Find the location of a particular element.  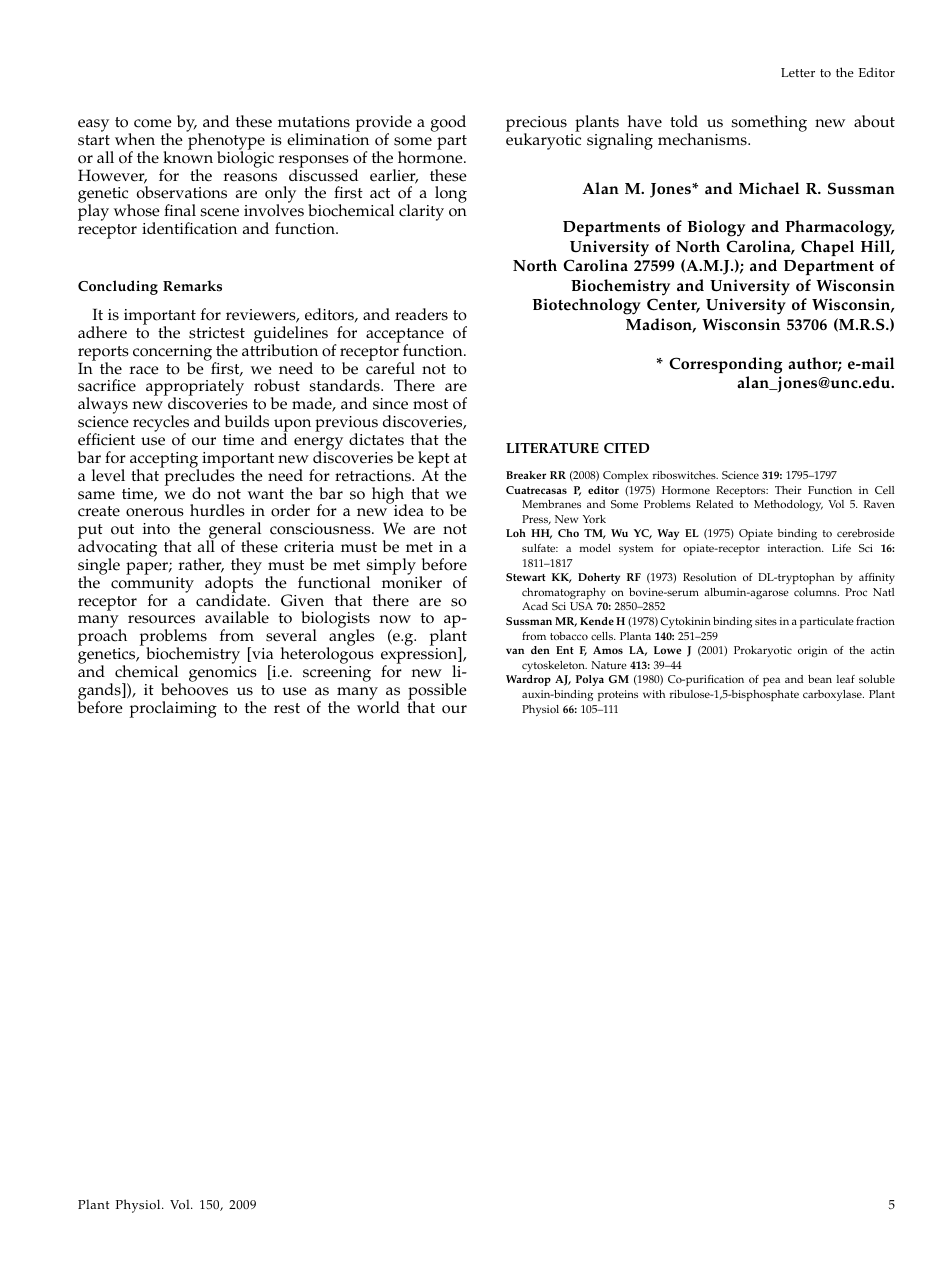

come is located at coordinates (153, 123).
